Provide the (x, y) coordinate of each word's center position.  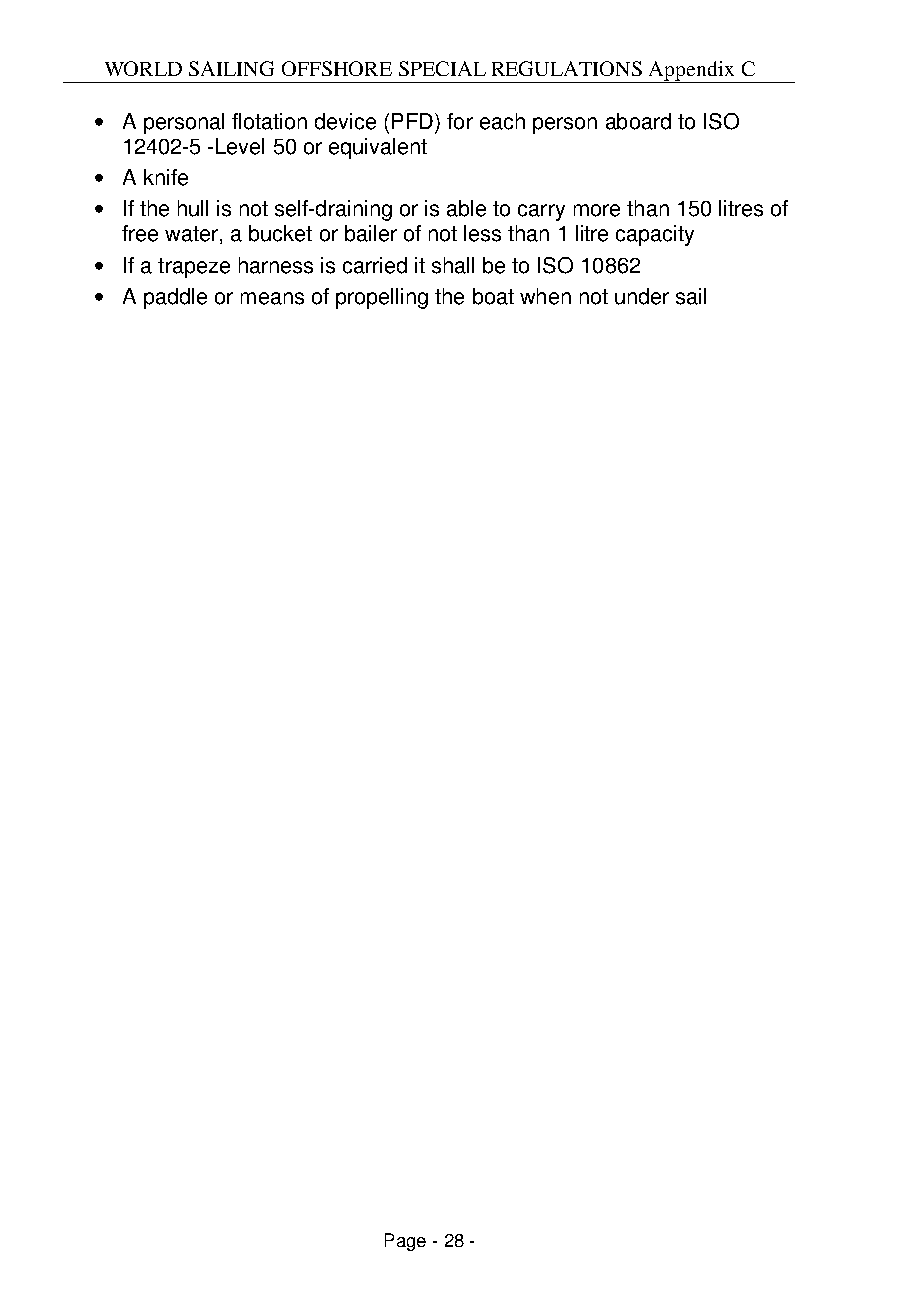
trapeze (194, 268)
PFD (412, 121)
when (545, 296)
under (642, 296)
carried (375, 265)
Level (240, 146)
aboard (638, 121)
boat (493, 296)
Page (405, 1242)
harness (276, 265)
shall (453, 265)
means (272, 298)
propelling (382, 298)
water (191, 234)
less (482, 233)
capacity (655, 235)
